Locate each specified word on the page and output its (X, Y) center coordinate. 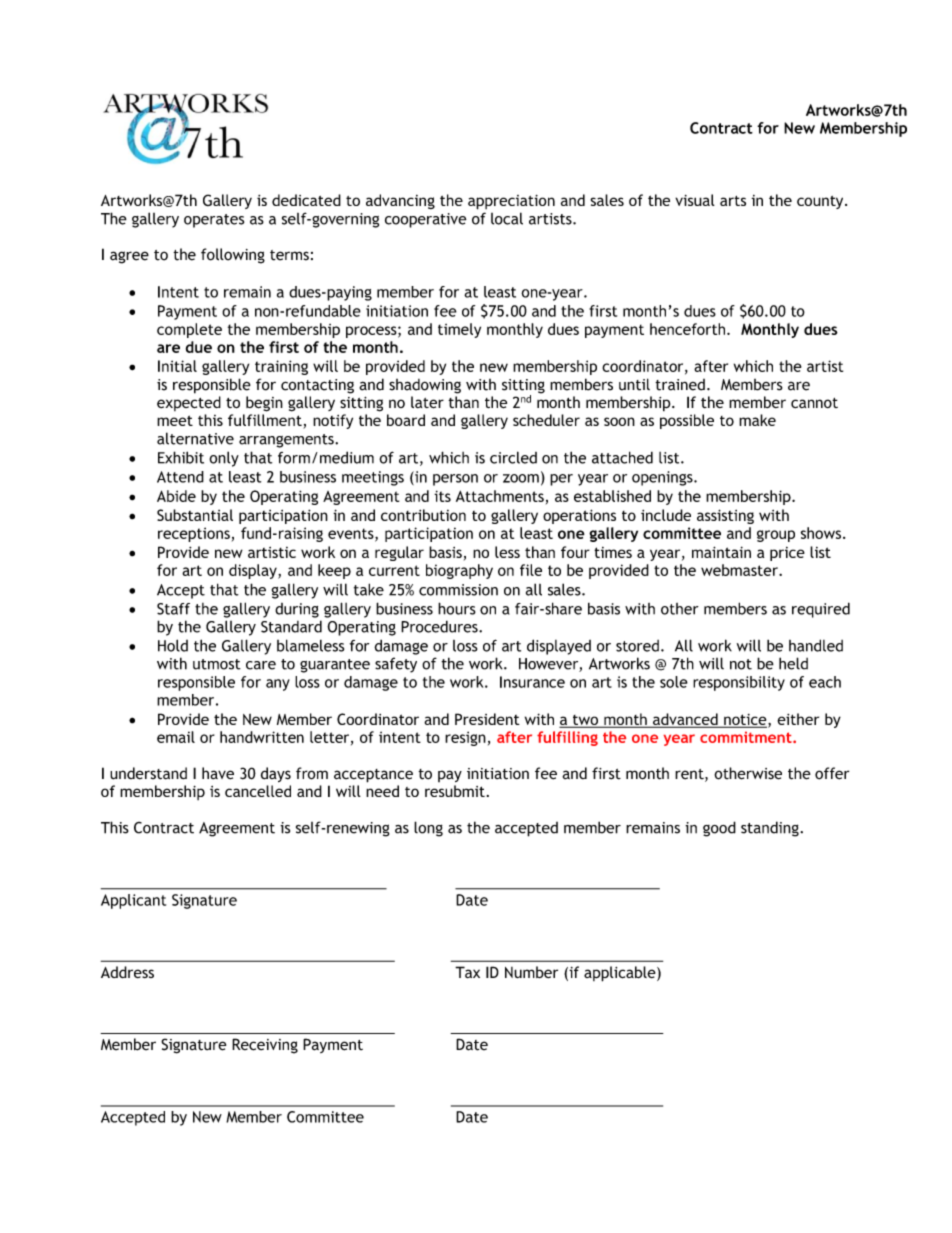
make (757, 420)
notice (745, 721)
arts (733, 201)
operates (214, 221)
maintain (721, 552)
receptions (194, 534)
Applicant (133, 901)
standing (771, 829)
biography (459, 571)
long (428, 829)
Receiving (265, 1046)
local (507, 218)
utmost (217, 664)
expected (189, 403)
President (487, 719)
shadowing (425, 386)
